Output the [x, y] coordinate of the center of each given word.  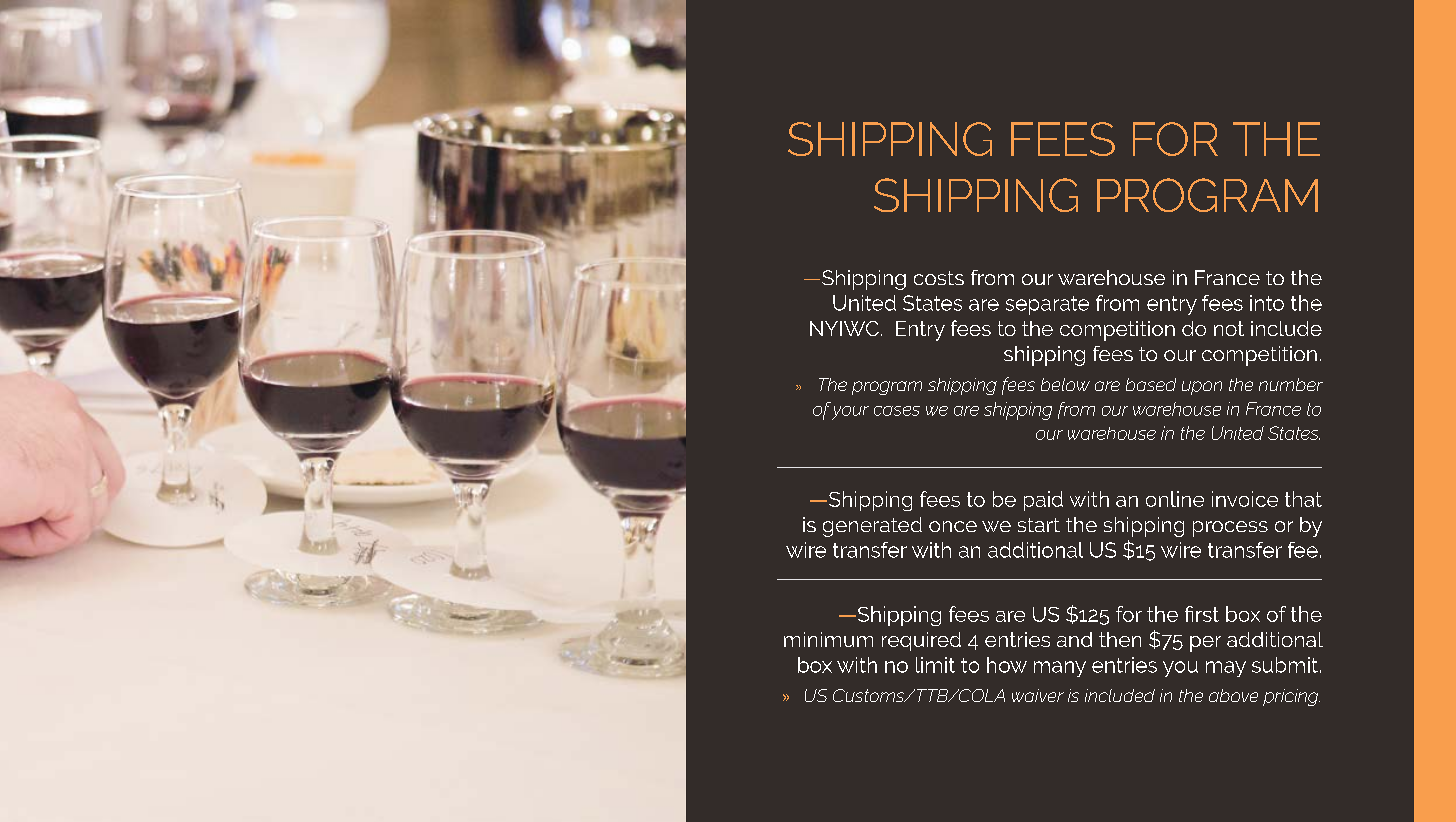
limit [935, 665]
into [1267, 303]
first [1202, 614]
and [1074, 639]
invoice [1245, 499]
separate [1047, 305]
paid [1043, 501]
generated [872, 527]
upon [1202, 388]
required [921, 641]
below [1065, 384]
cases [897, 411]
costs [939, 278]
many [1060, 669]
